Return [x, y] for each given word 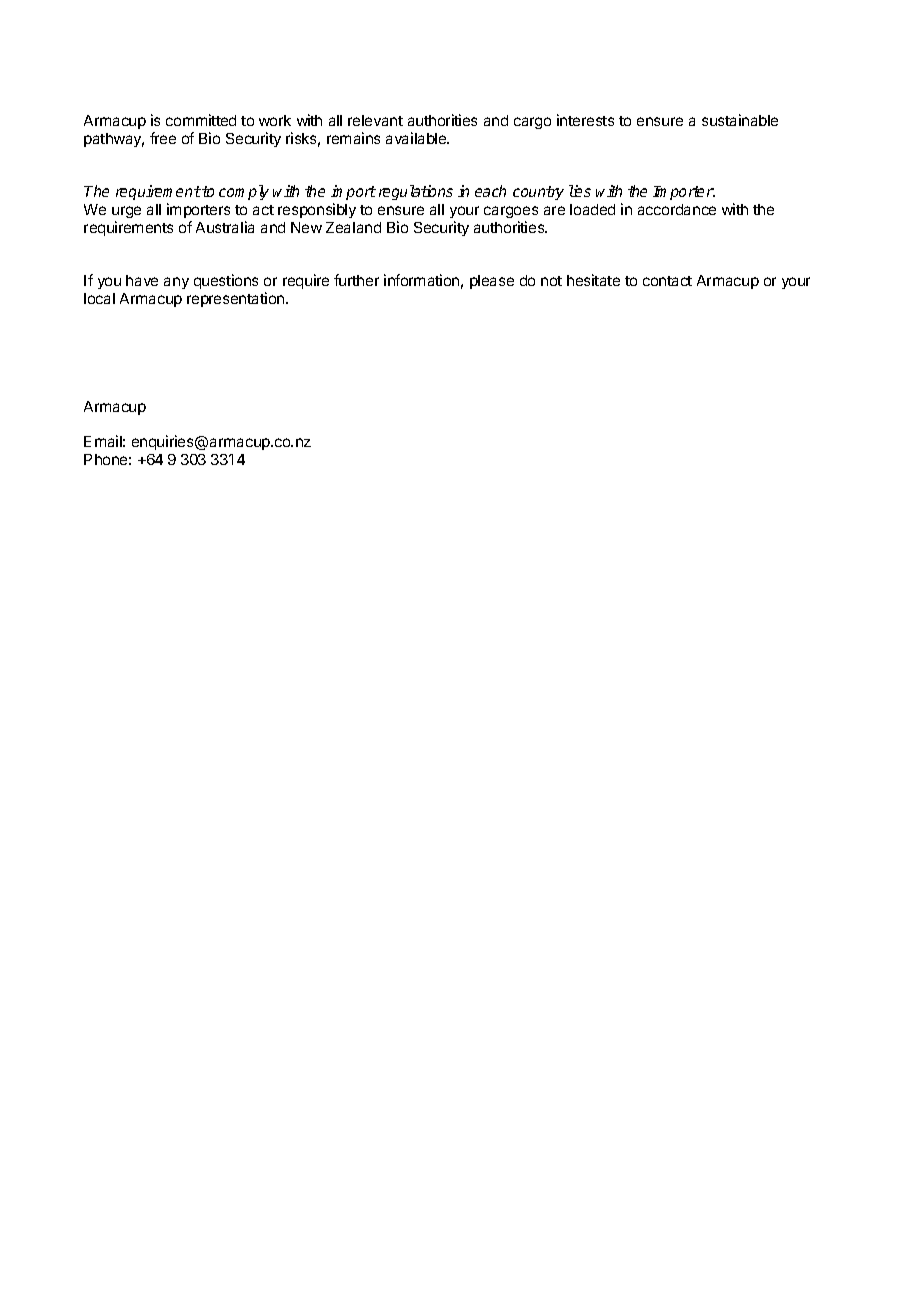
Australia [225, 227]
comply [244, 192]
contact [667, 281]
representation [237, 299]
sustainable [740, 120]
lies [580, 191]
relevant [375, 120]
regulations [416, 192]
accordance [677, 209]
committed [201, 120]
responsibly [317, 210]
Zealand [353, 227]
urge [126, 212]
